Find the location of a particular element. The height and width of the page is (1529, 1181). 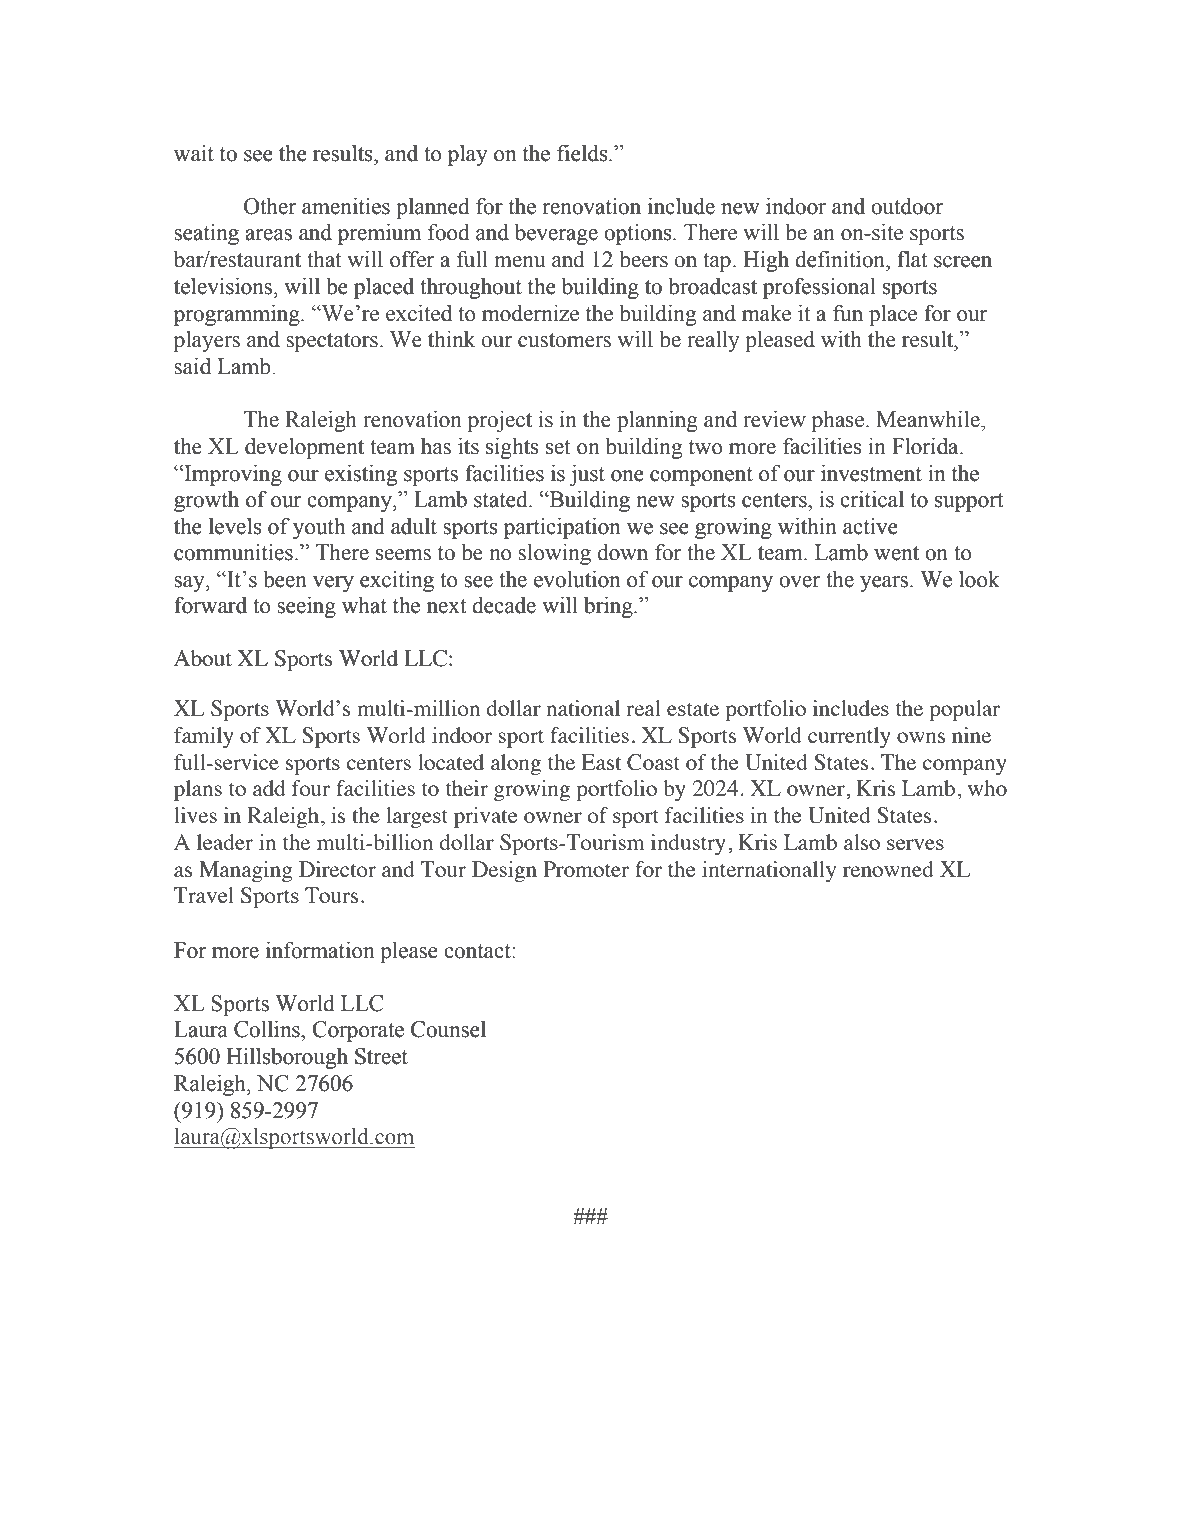

Other is located at coordinates (270, 206).
